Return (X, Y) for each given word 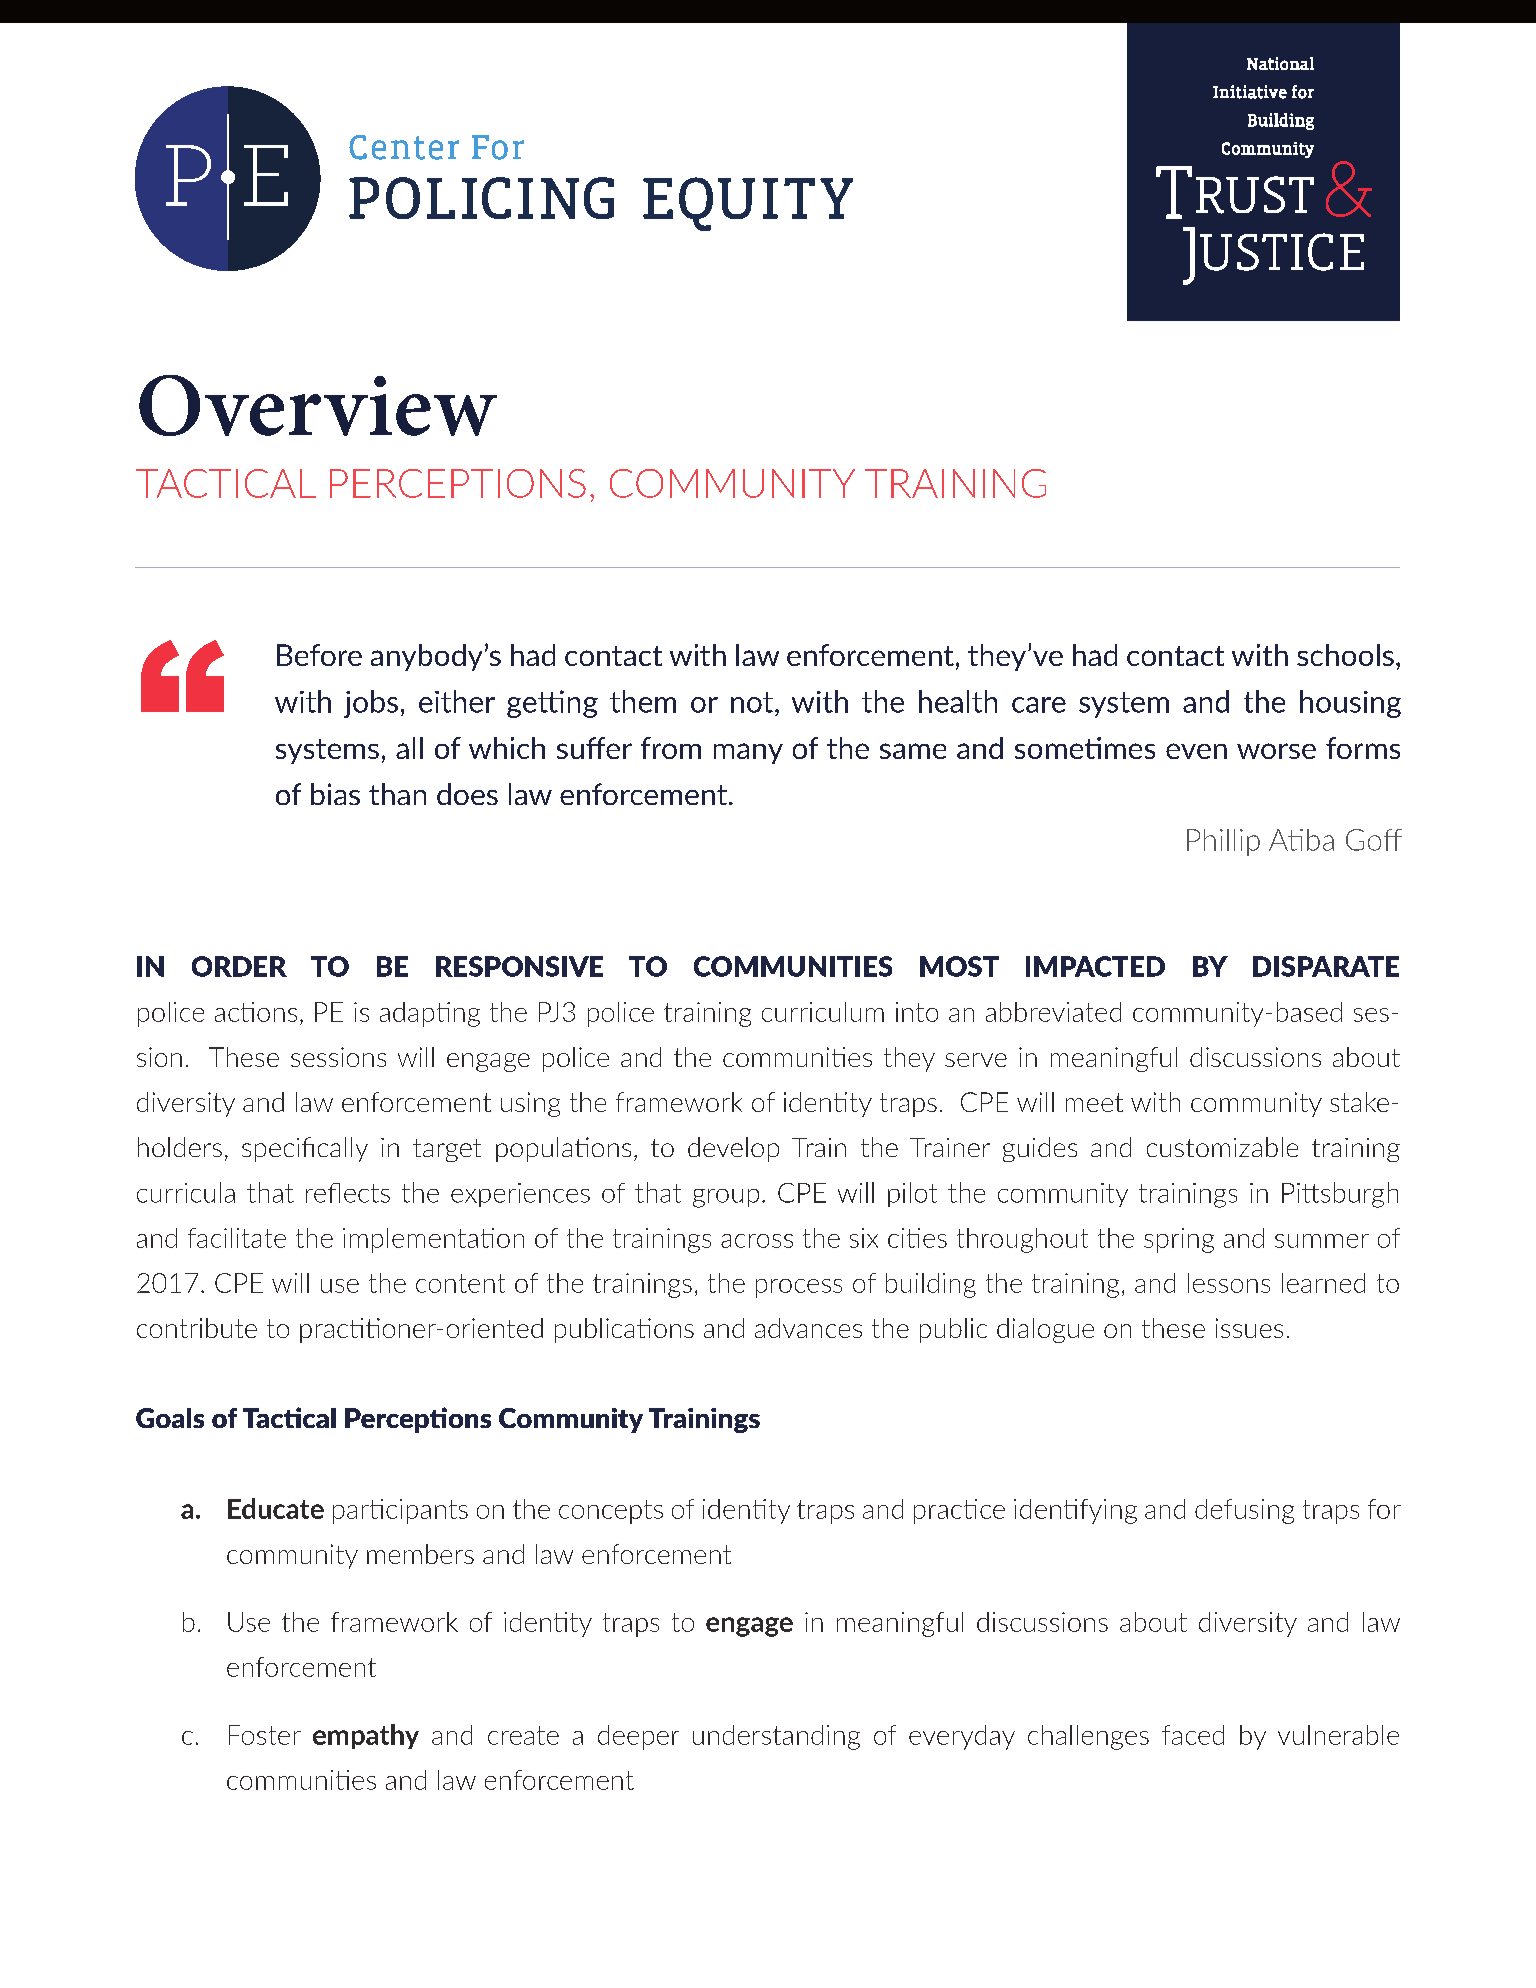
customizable (1222, 1147)
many (748, 753)
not (753, 702)
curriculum (823, 1012)
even (1196, 751)
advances (808, 1328)
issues (1249, 1328)
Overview (318, 405)
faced (1193, 1735)
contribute (197, 1328)
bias (335, 794)
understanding (776, 1737)
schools (1345, 655)
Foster (265, 1735)
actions (256, 1012)
